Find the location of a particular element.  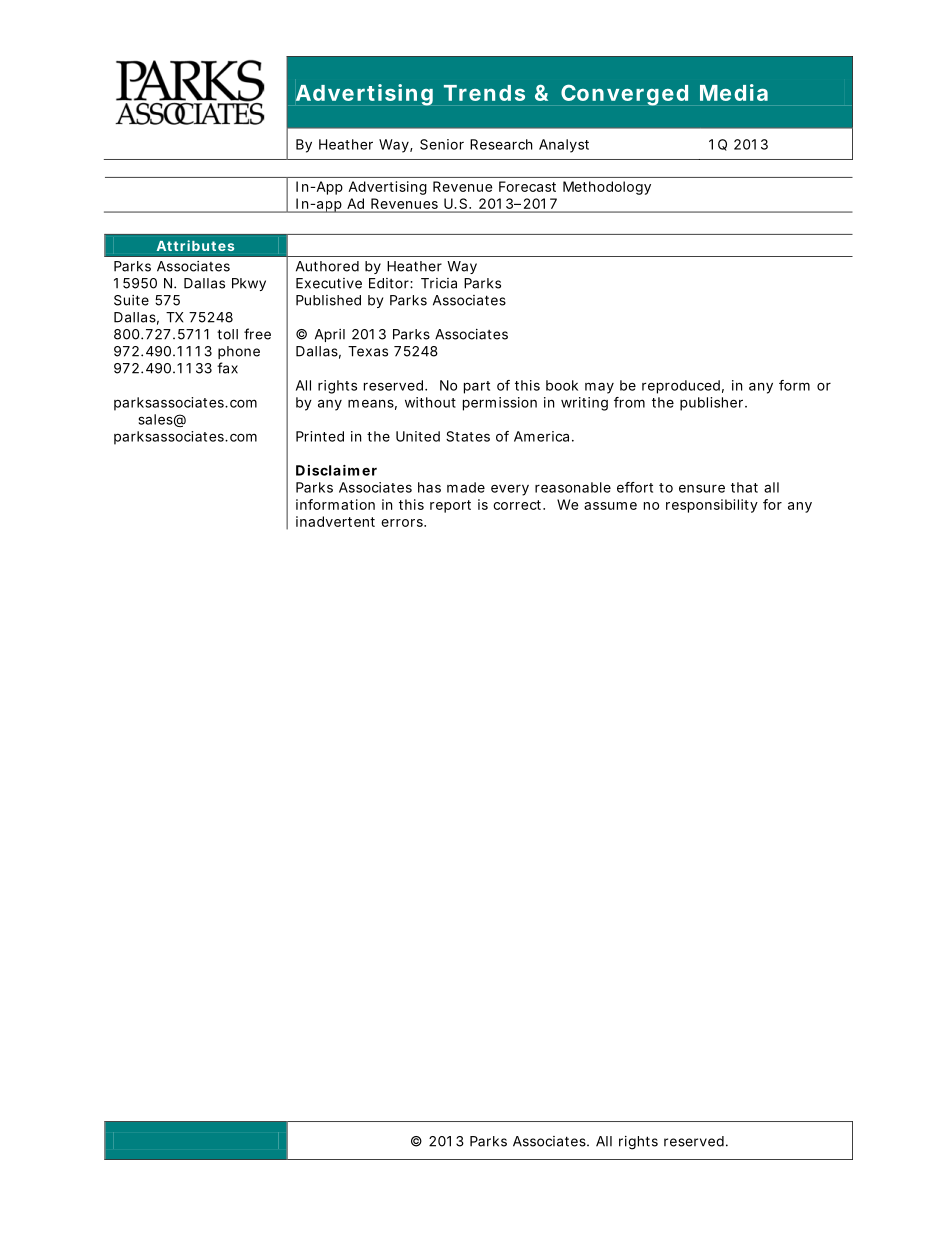

Senior is located at coordinates (442, 144).
